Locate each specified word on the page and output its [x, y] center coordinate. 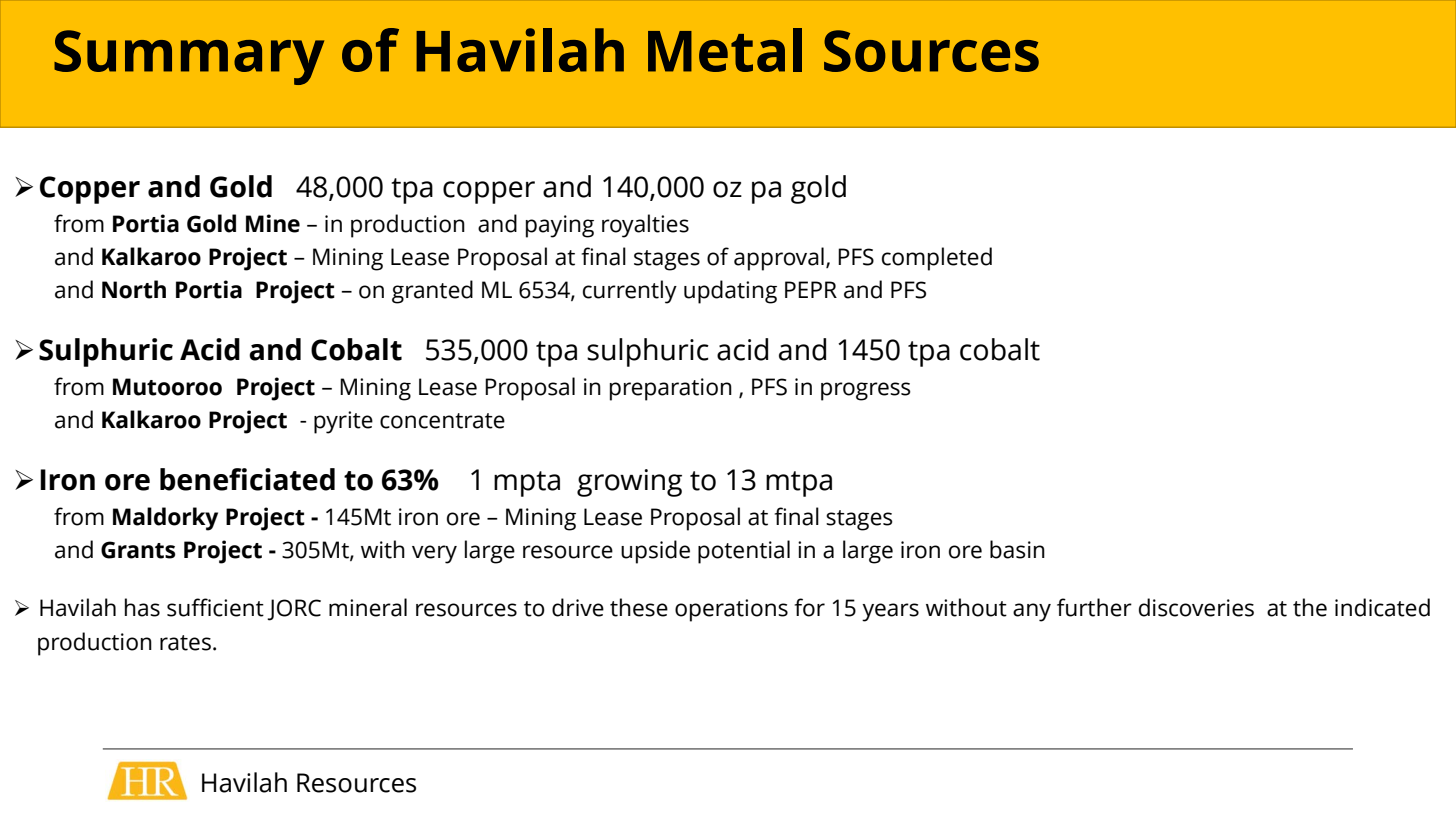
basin [1017, 549]
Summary [189, 57]
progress [866, 391]
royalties [645, 226]
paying [560, 226]
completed [937, 259]
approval [779, 259]
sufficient [215, 607]
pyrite [343, 422]
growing [629, 483]
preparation [671, 389]
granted [432, 292]
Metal [725, 50]
